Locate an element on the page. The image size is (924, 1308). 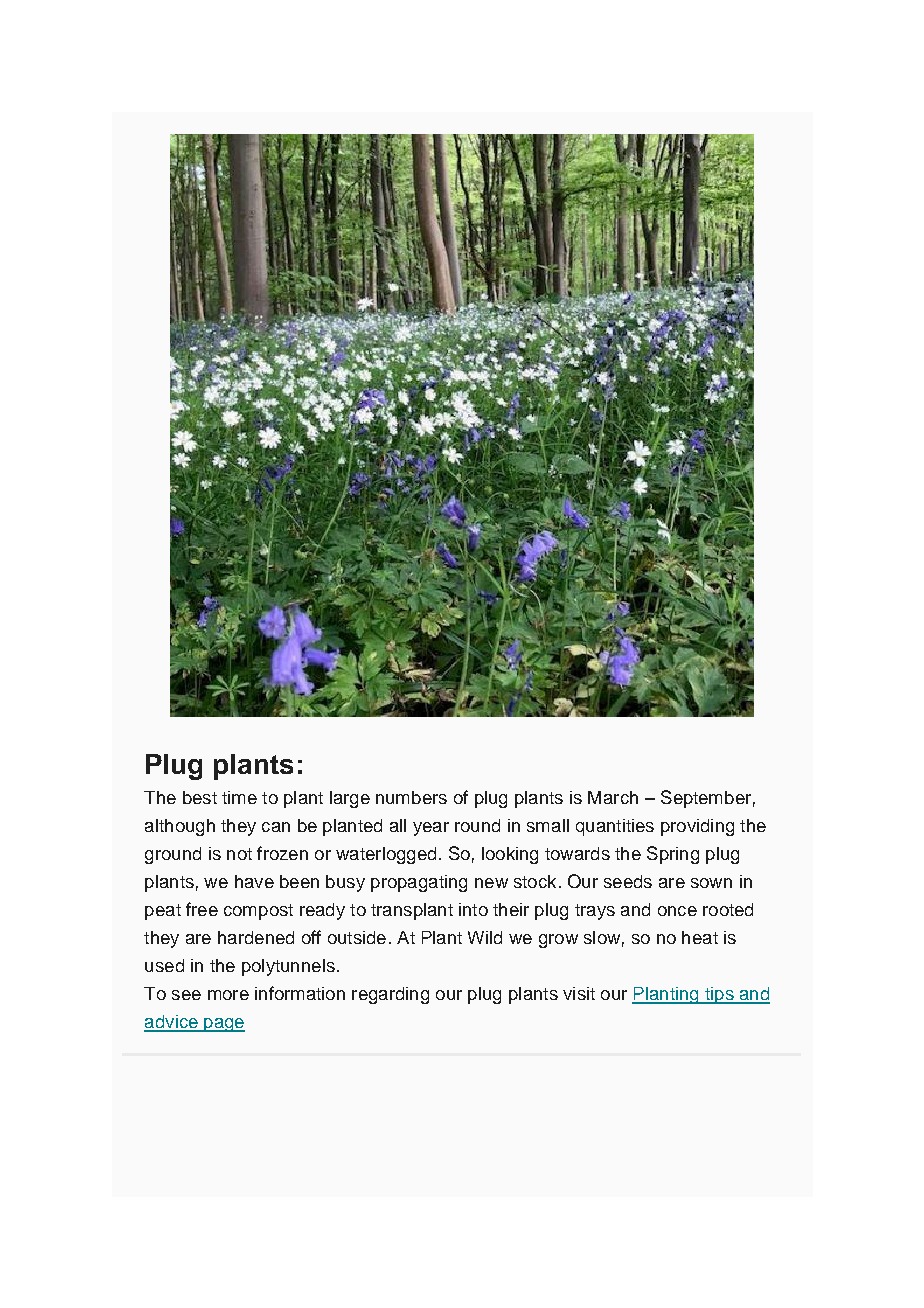
time is located at coordinates (239, 797).
